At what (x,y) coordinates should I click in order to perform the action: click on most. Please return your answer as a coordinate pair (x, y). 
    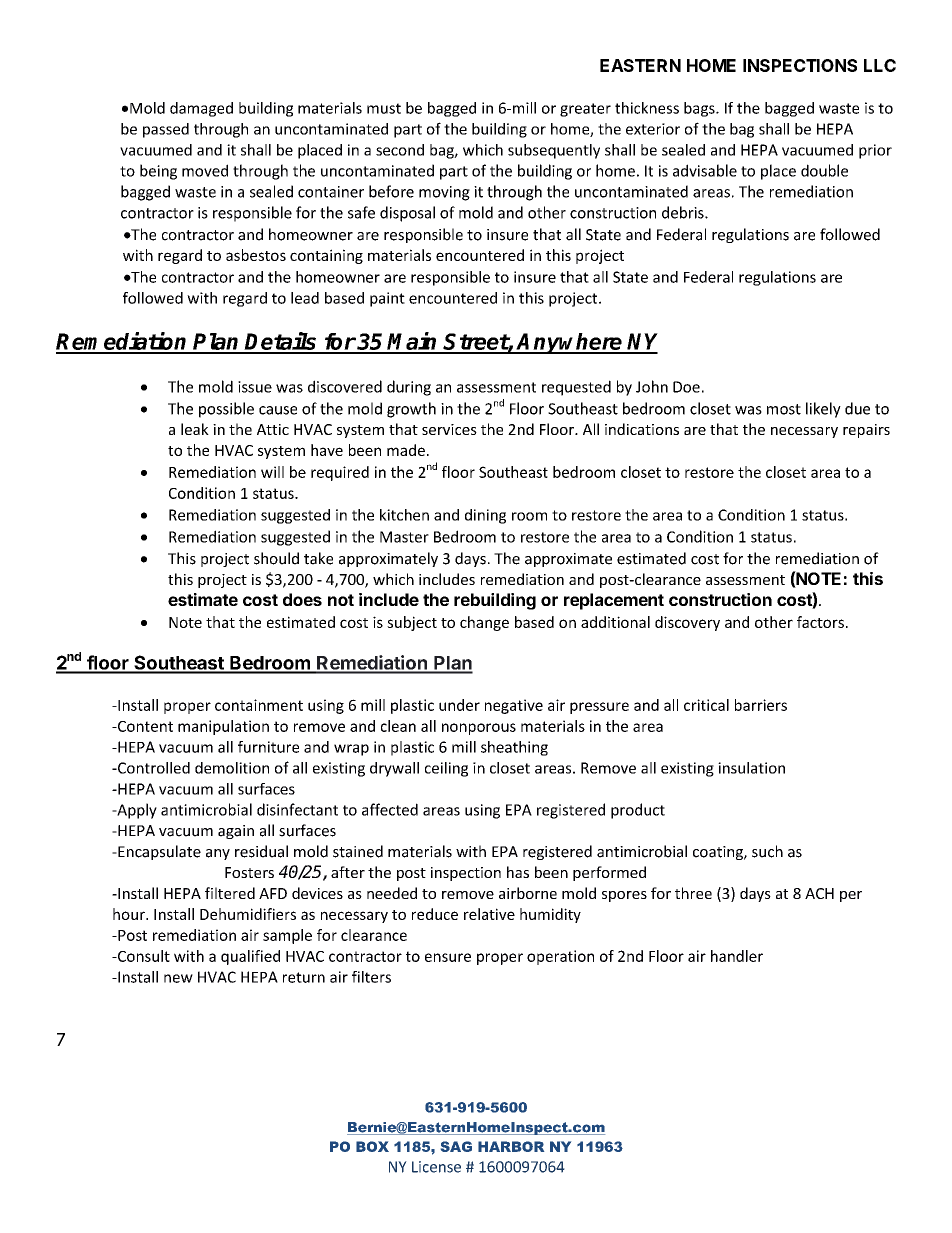
    Looking at the image, I should click on (784, 409).
